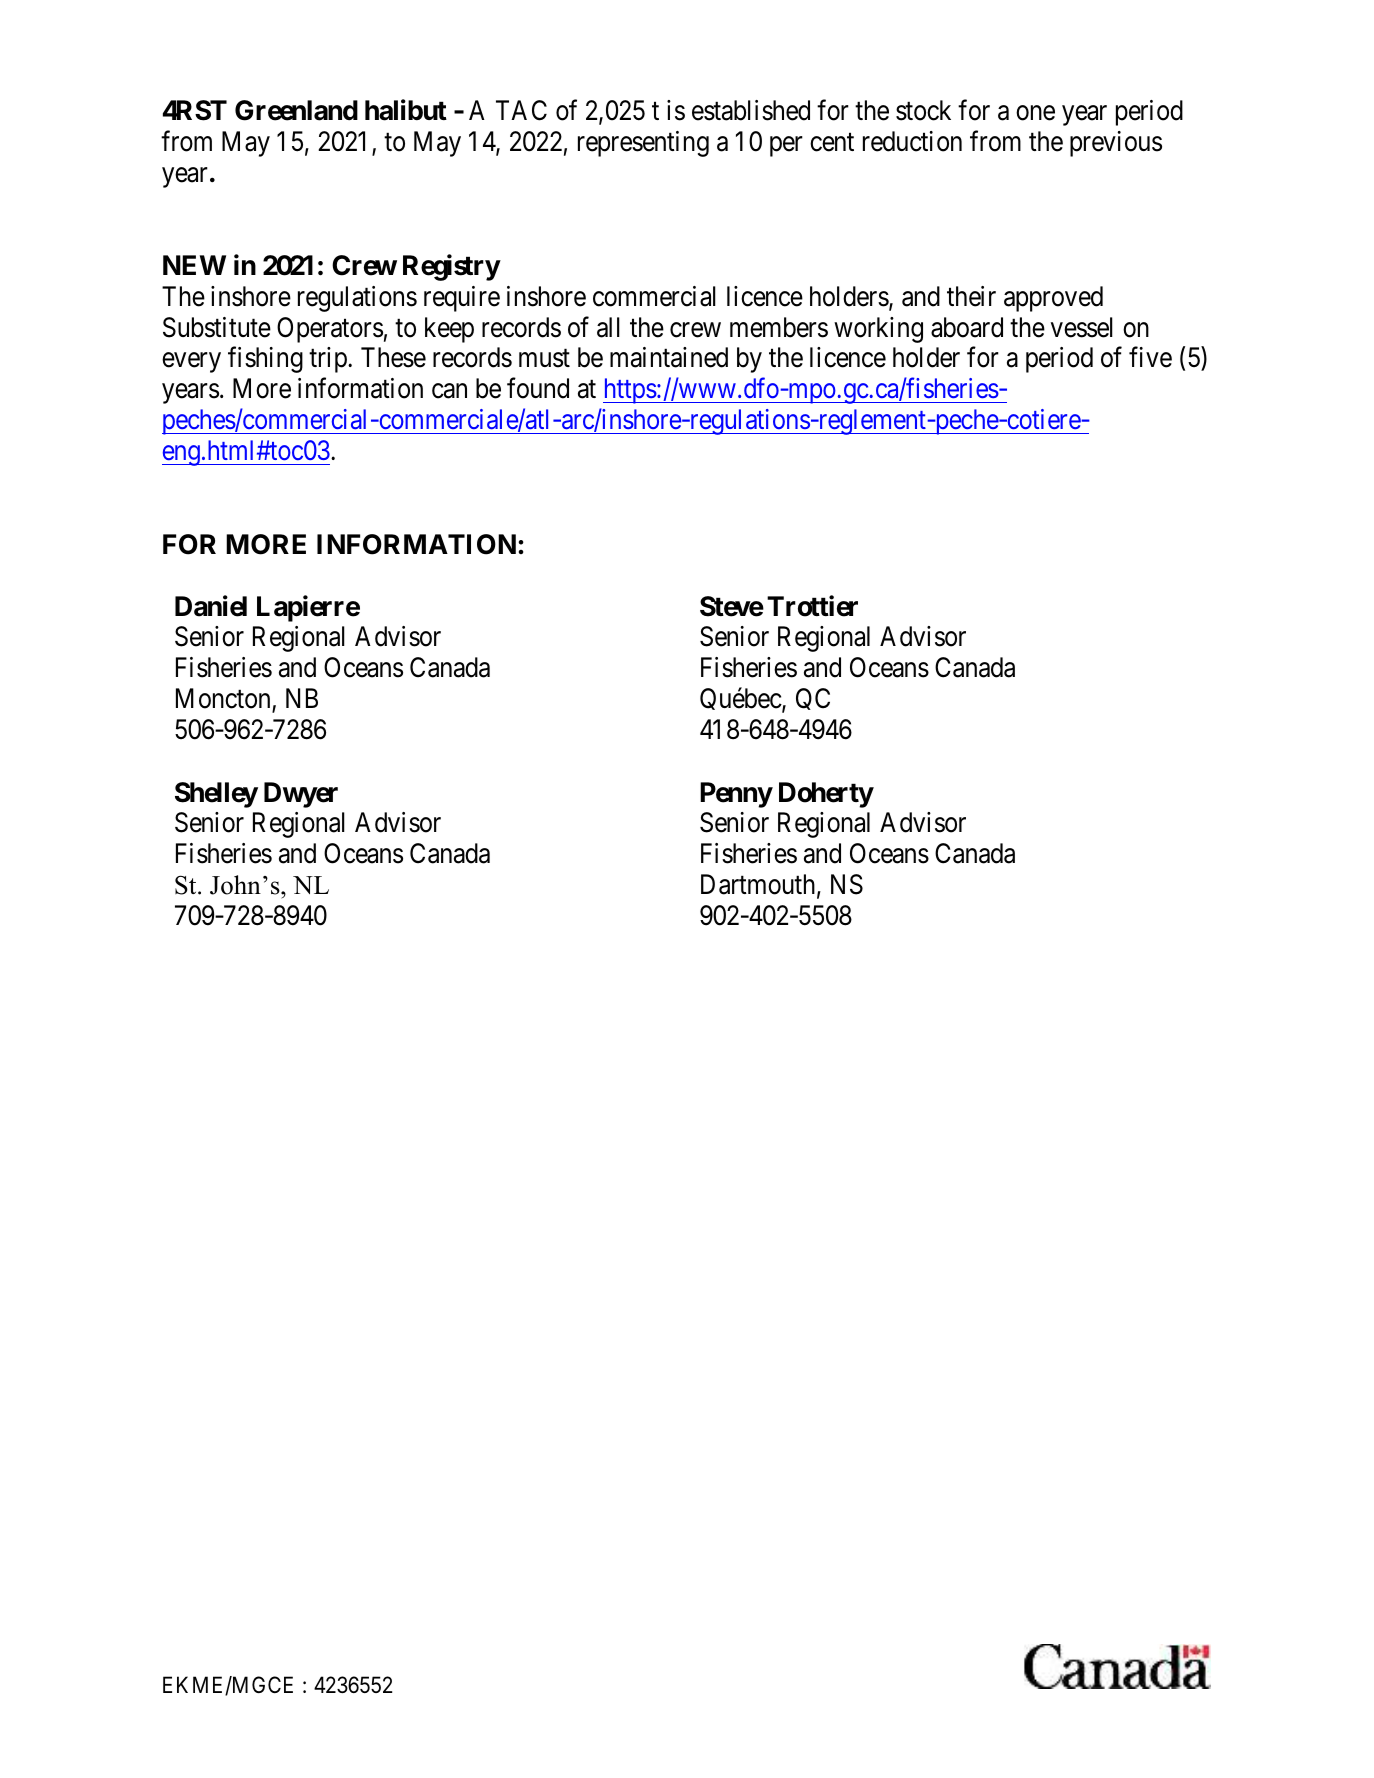 This image has width=1374, height=1778. I want to click on five, so click(1150, 357).
